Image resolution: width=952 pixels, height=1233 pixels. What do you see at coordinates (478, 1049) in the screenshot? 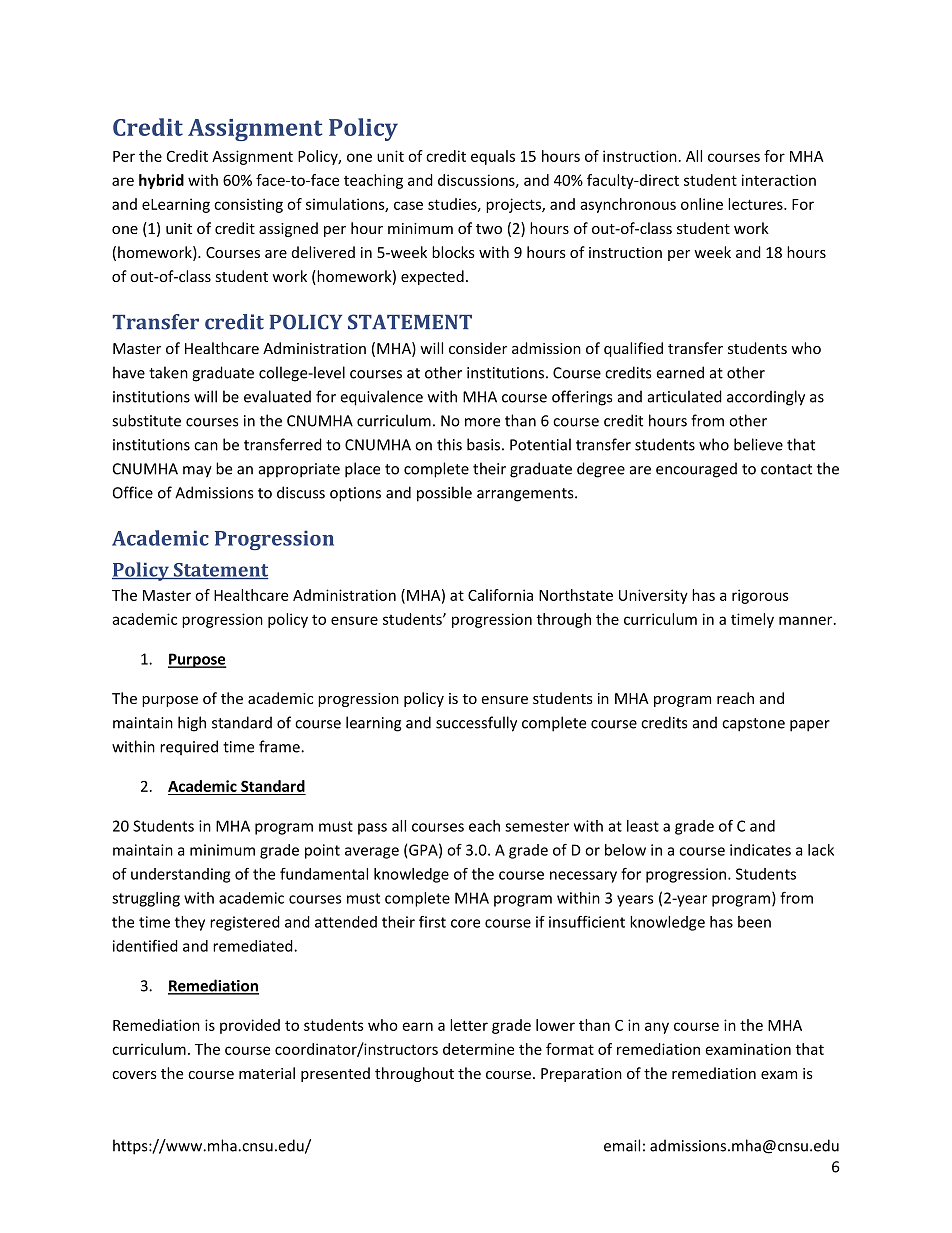
I see `determine` at bounding box center [478, 1049].
